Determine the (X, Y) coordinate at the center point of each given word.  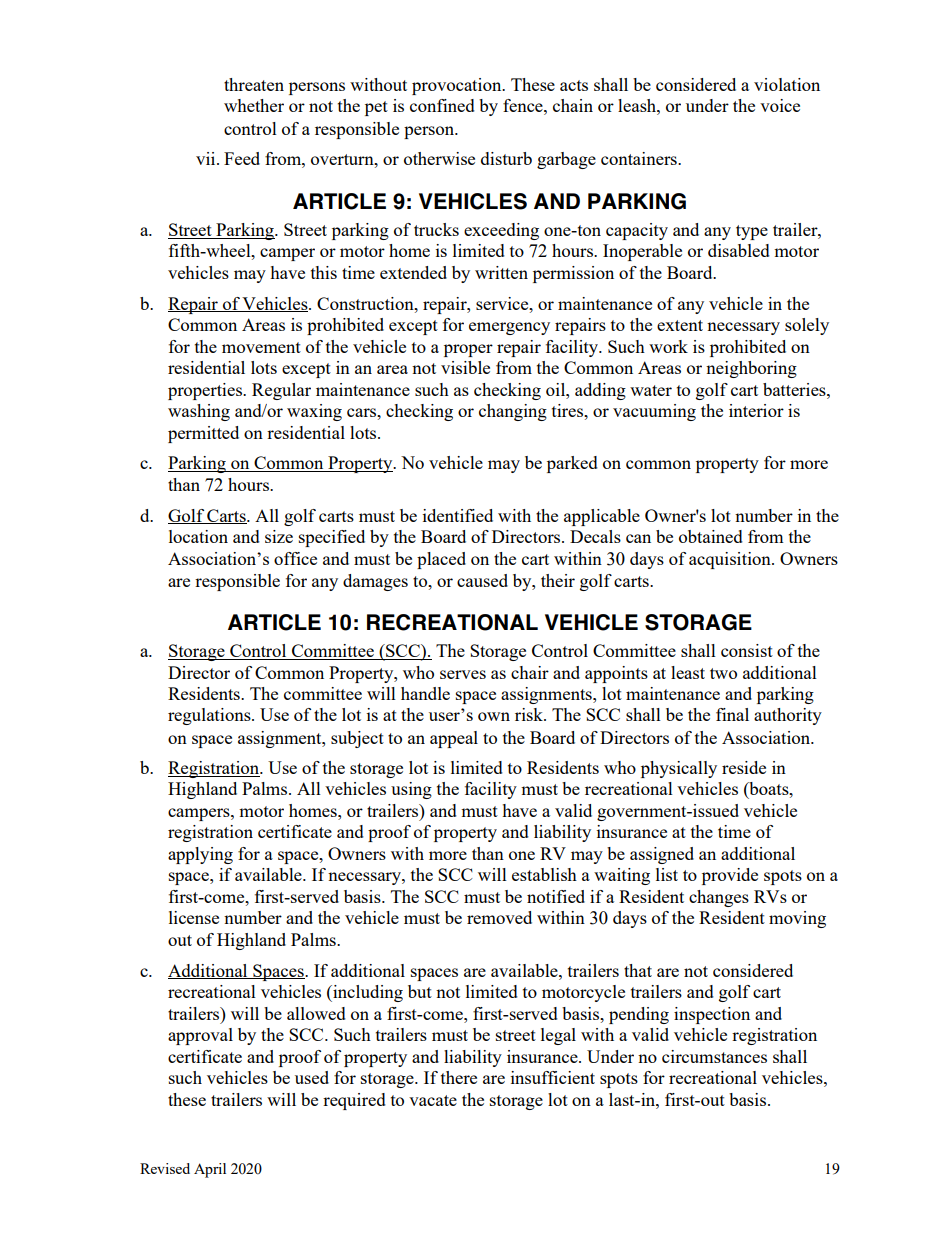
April (210, 1170)
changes (719, 898)
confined (442, 105)
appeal (454, 739)
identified (458, 515)
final (732, 714)
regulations (210, 716)
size (279, 536)
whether (254, 105)
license (194, 917)
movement (261, 347)
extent (680, 325)
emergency (509, 328)
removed (499, 917)
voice (780, 105)
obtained (711, 536)
